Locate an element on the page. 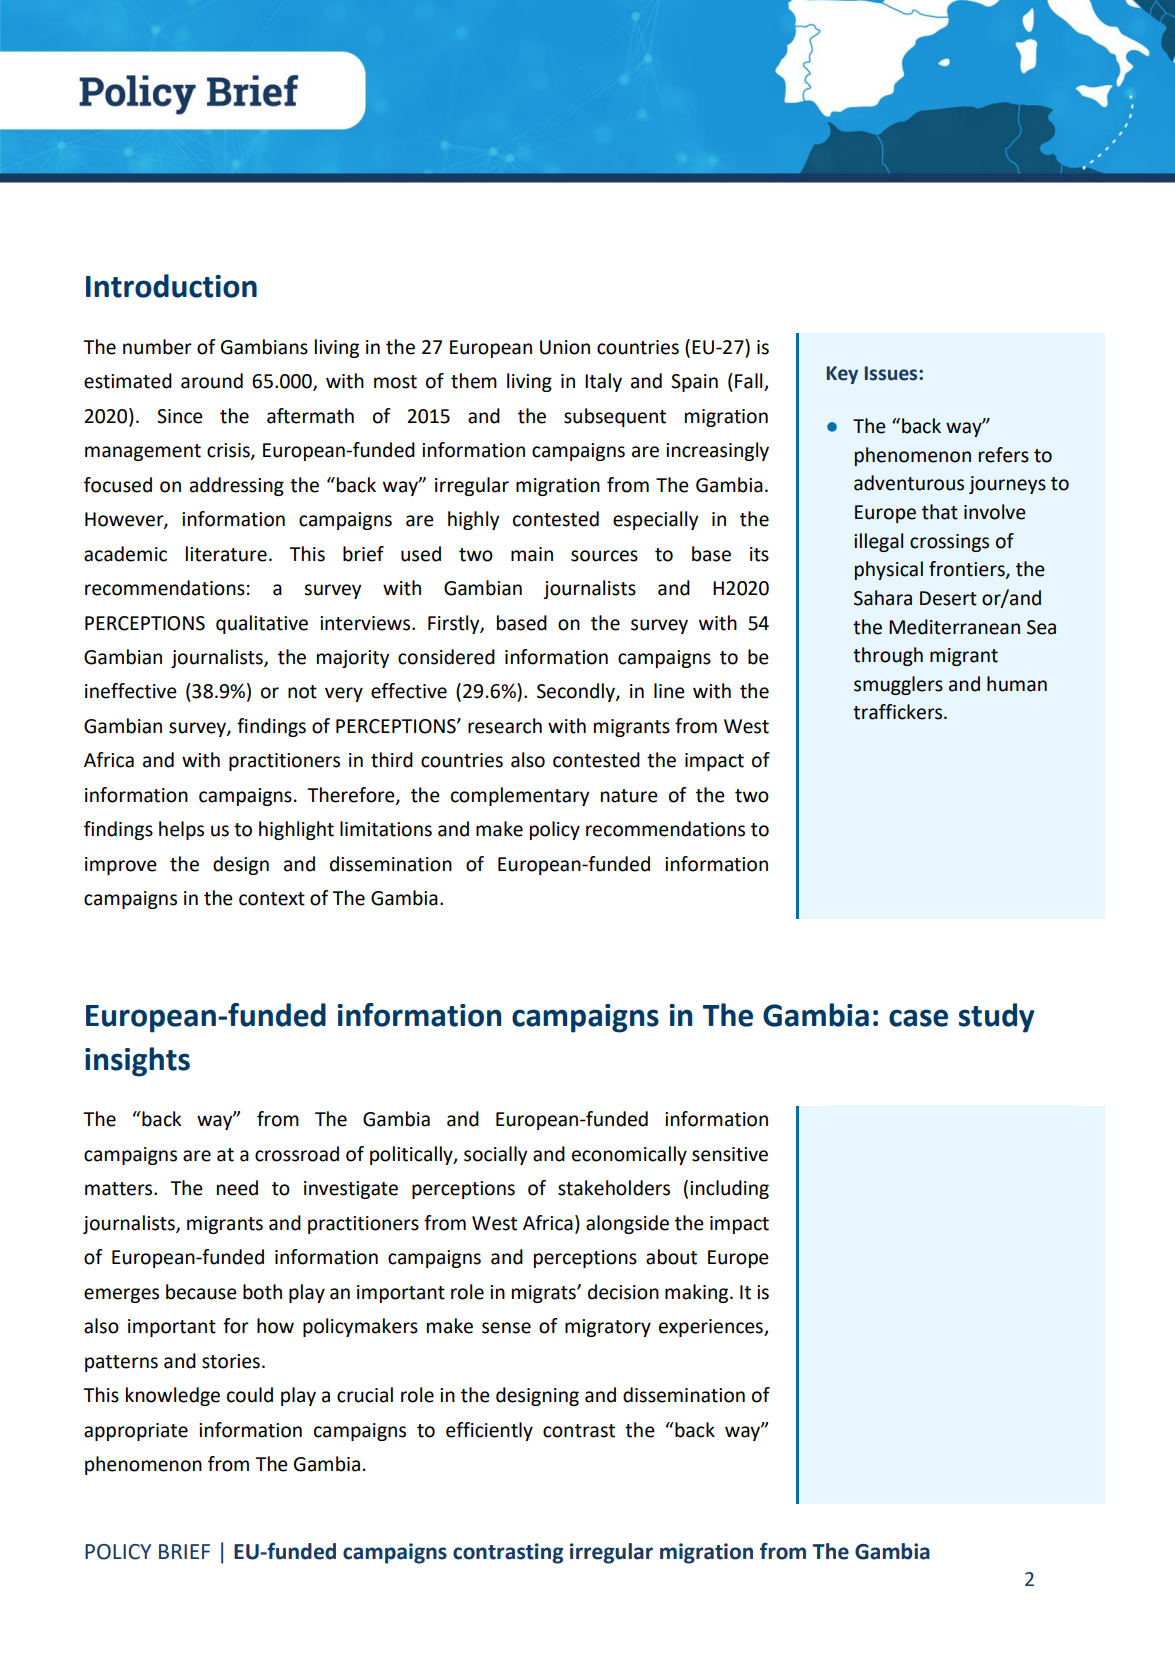 The width and height of the document is (1175, 1662). smugglers is located at coordinates (898, 685).
